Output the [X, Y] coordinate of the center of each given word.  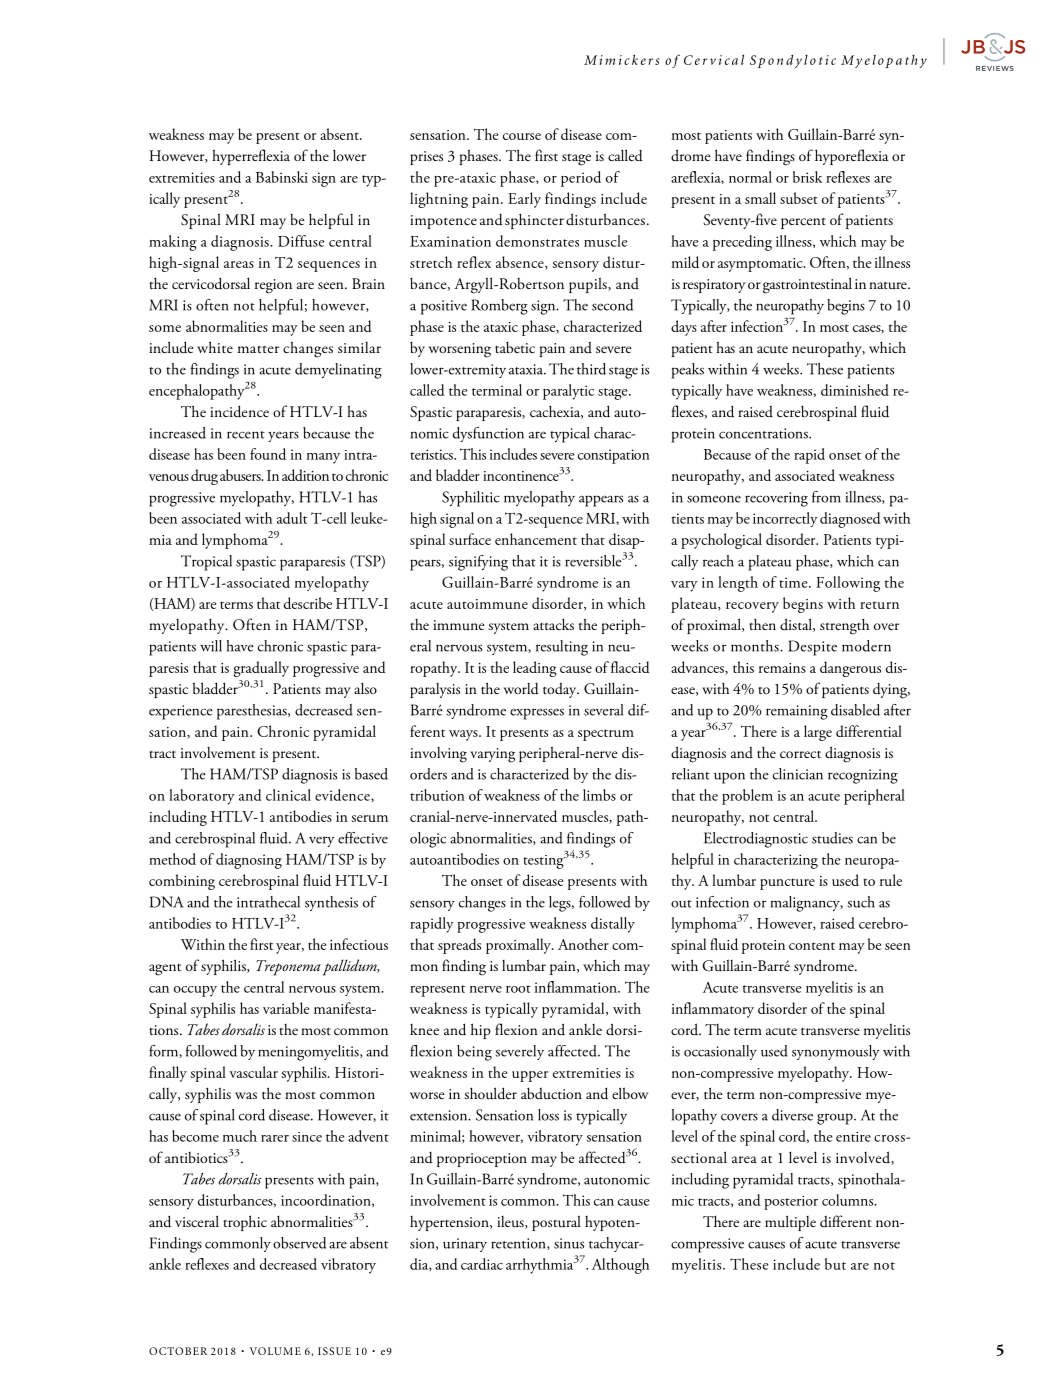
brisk [807, 177]
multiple [790, 1223]
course [522, 136]
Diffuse [301, 241]
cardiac [482, 1264]
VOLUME [275, 1351]
